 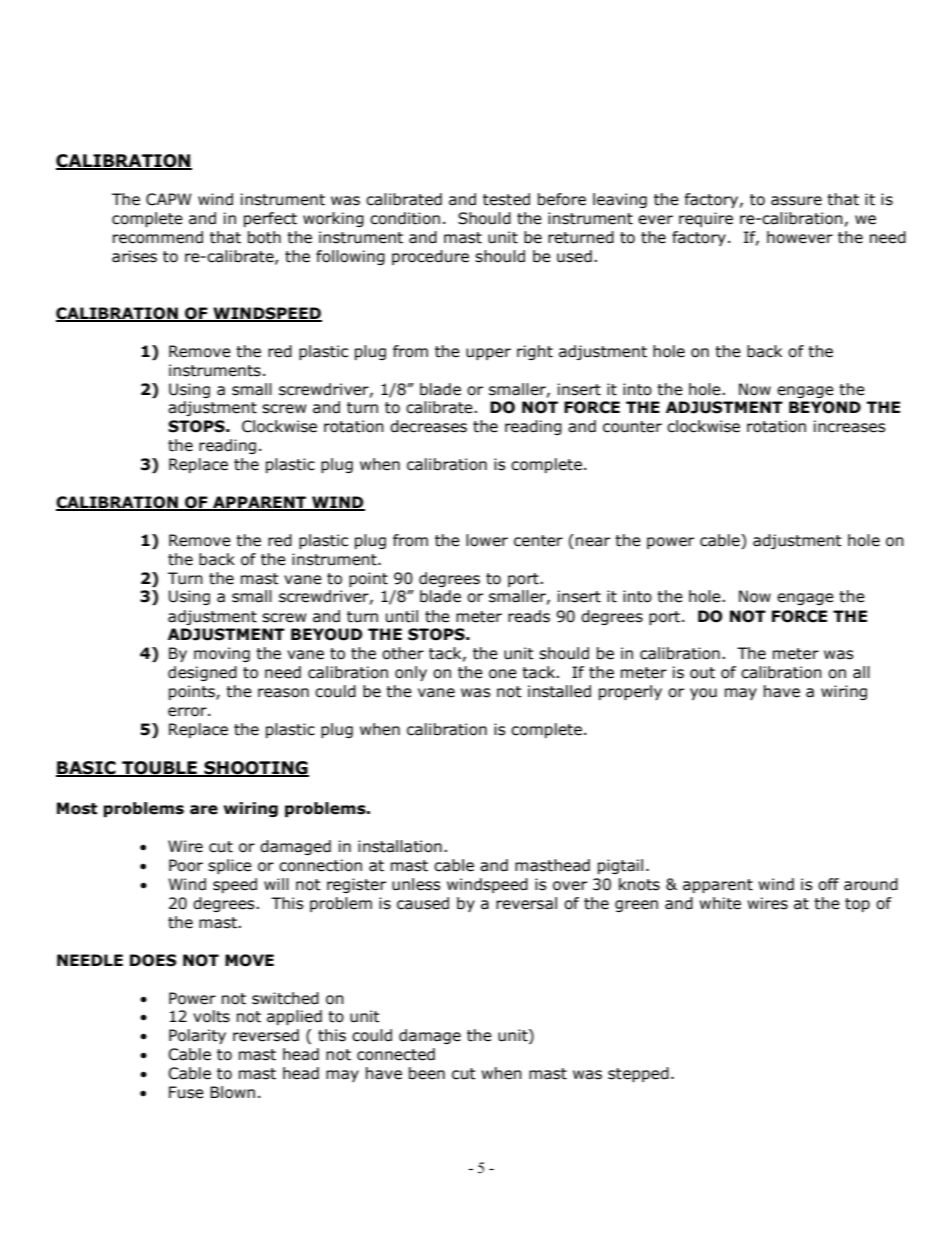 What do you see at coordinates (400, 846) in the screenshot?
I see `installation` at bounding box center [400, 846].
